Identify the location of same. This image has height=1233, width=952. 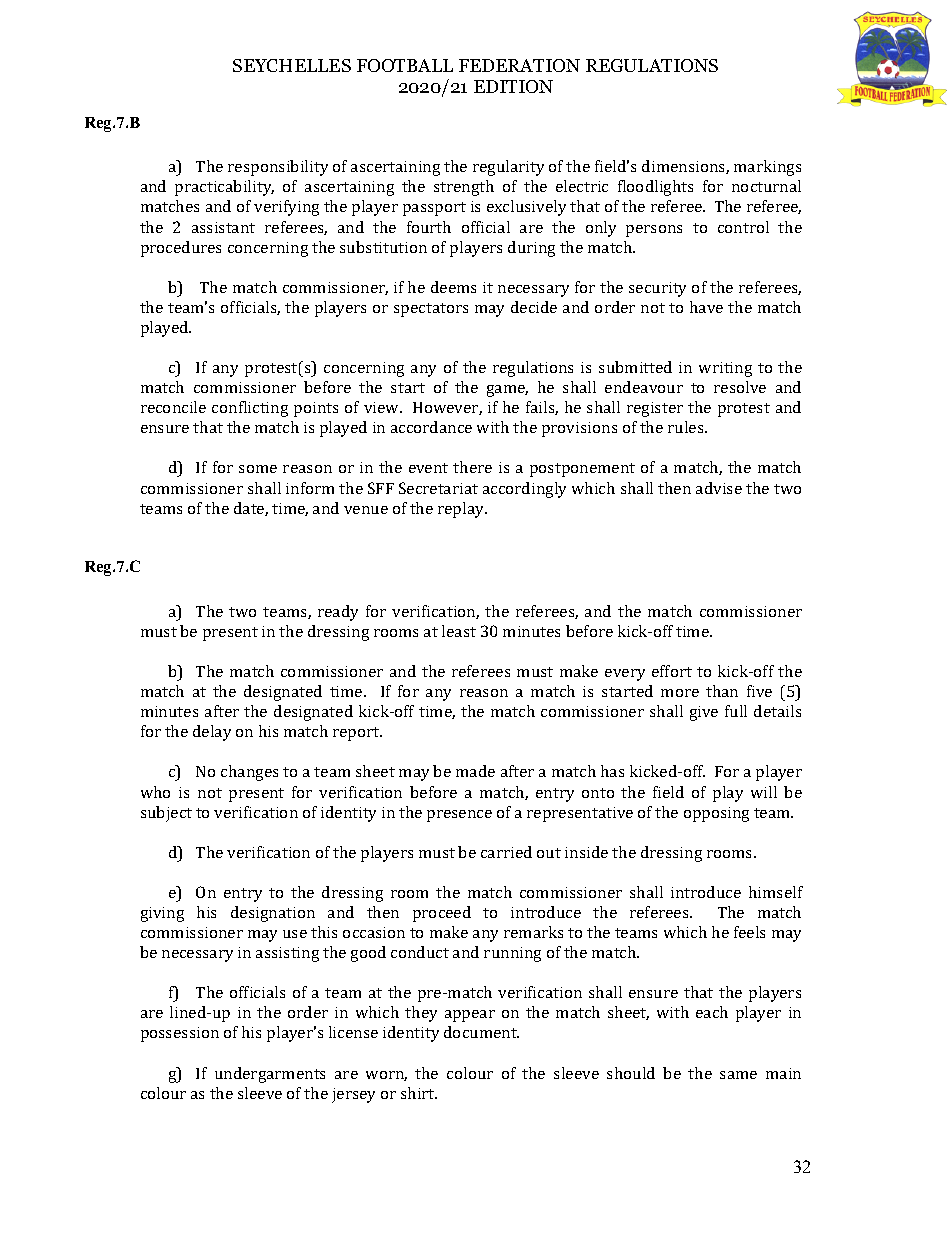
(738, 1075).
